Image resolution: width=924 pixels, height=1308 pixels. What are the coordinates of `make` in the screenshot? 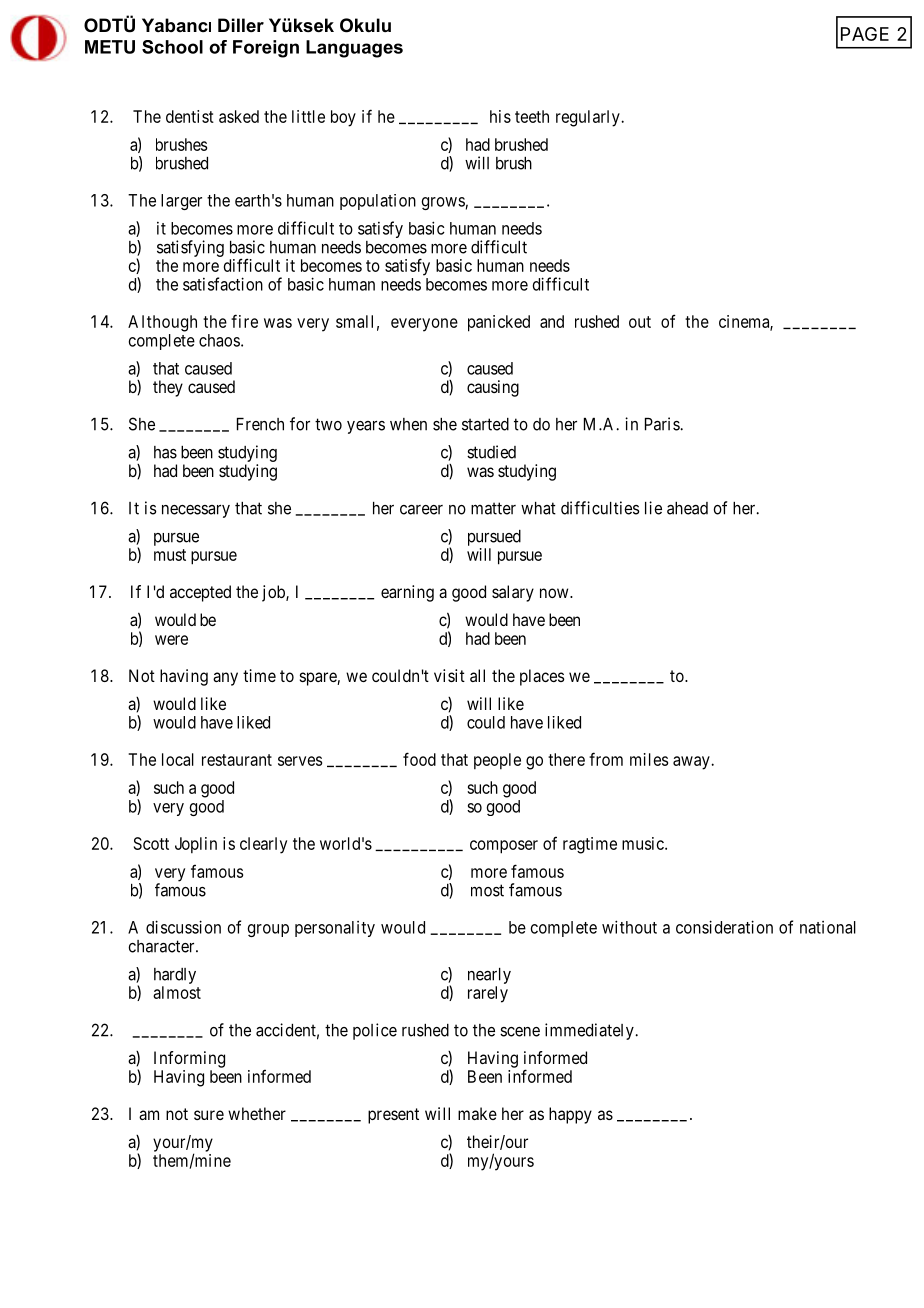 It's located at (477, 1113).
